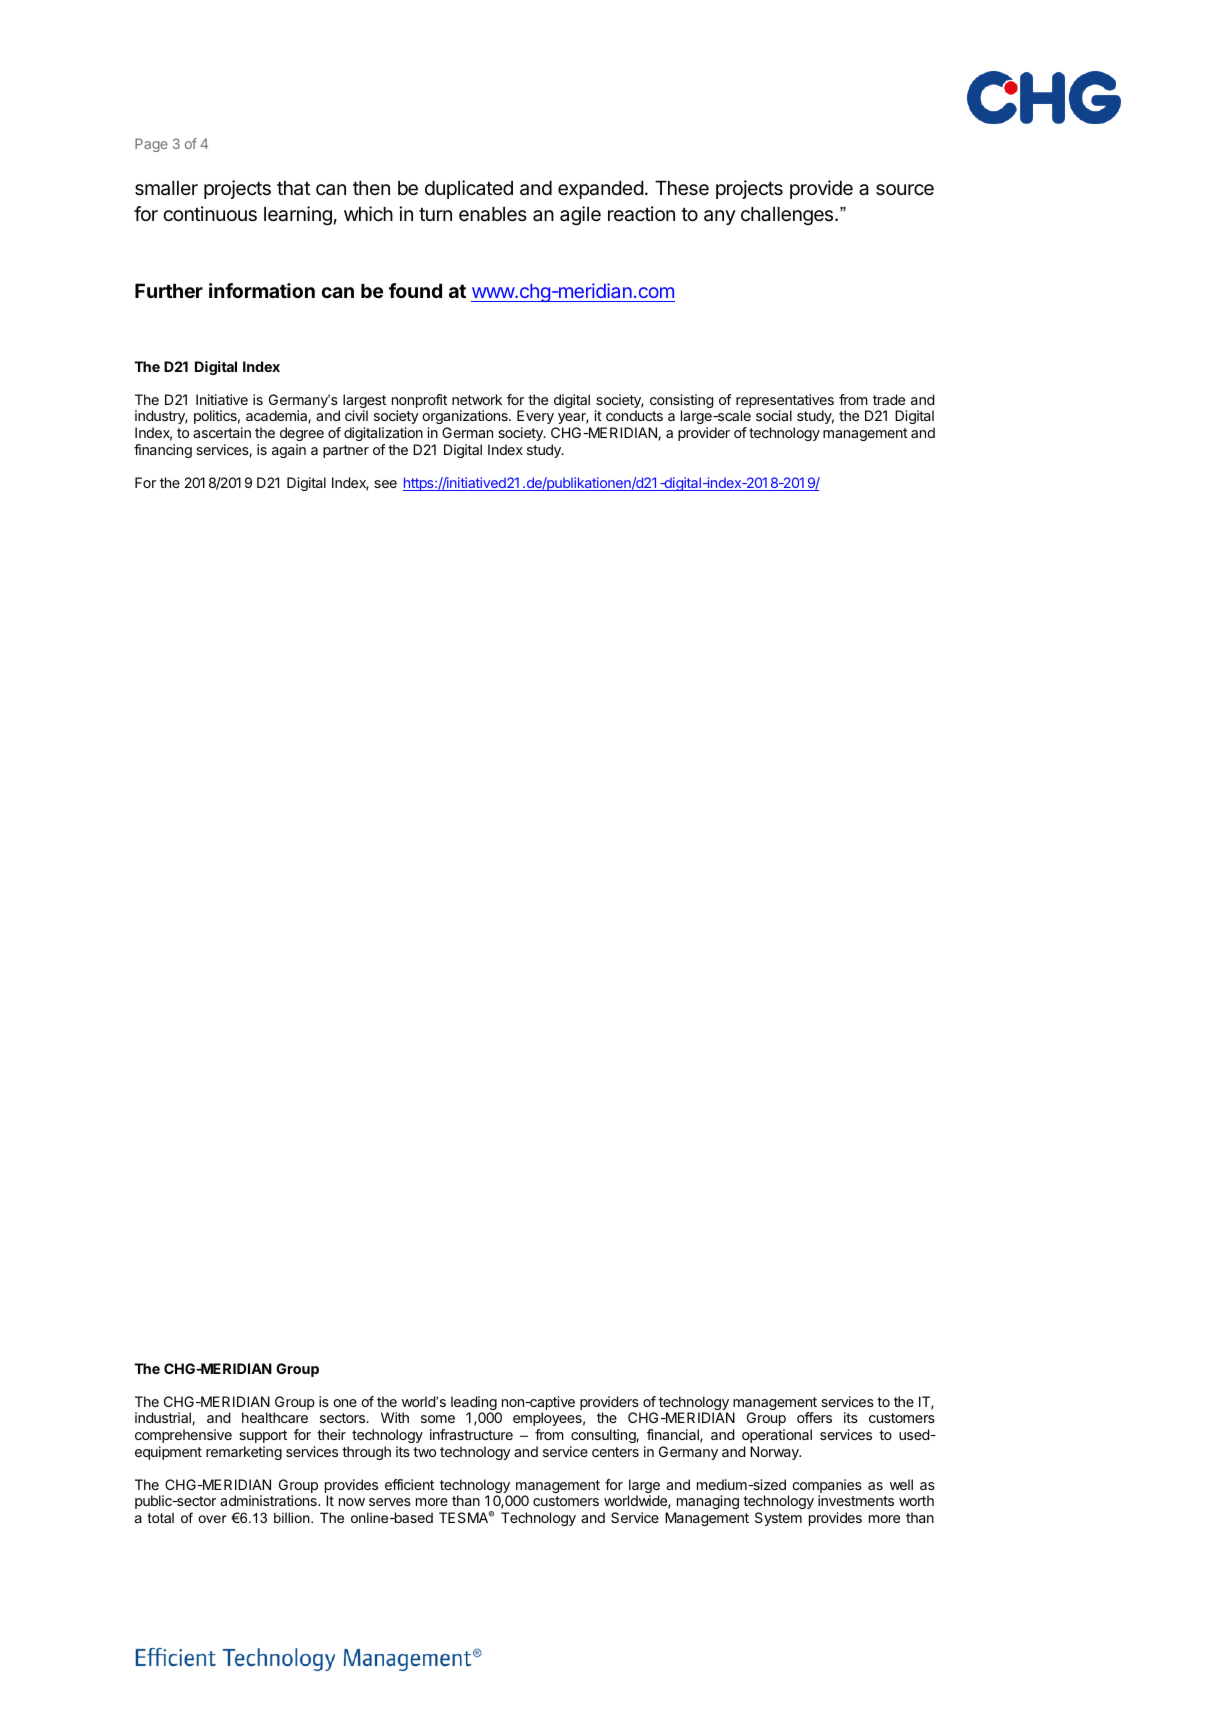 This image has height=1735, width=1227. I want to click on enables, so click(493, 214).
